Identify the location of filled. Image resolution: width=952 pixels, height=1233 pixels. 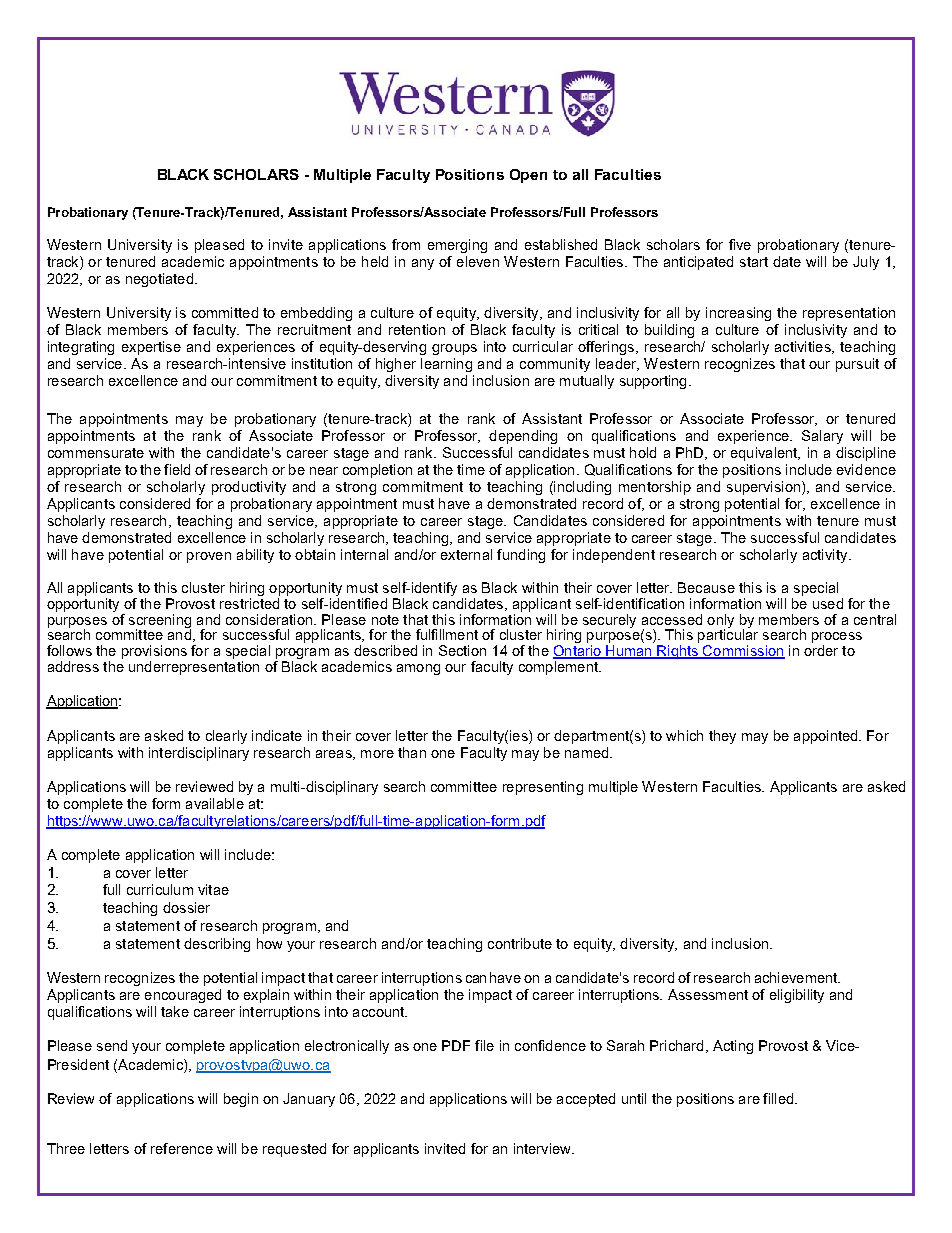
(778, 1098).
